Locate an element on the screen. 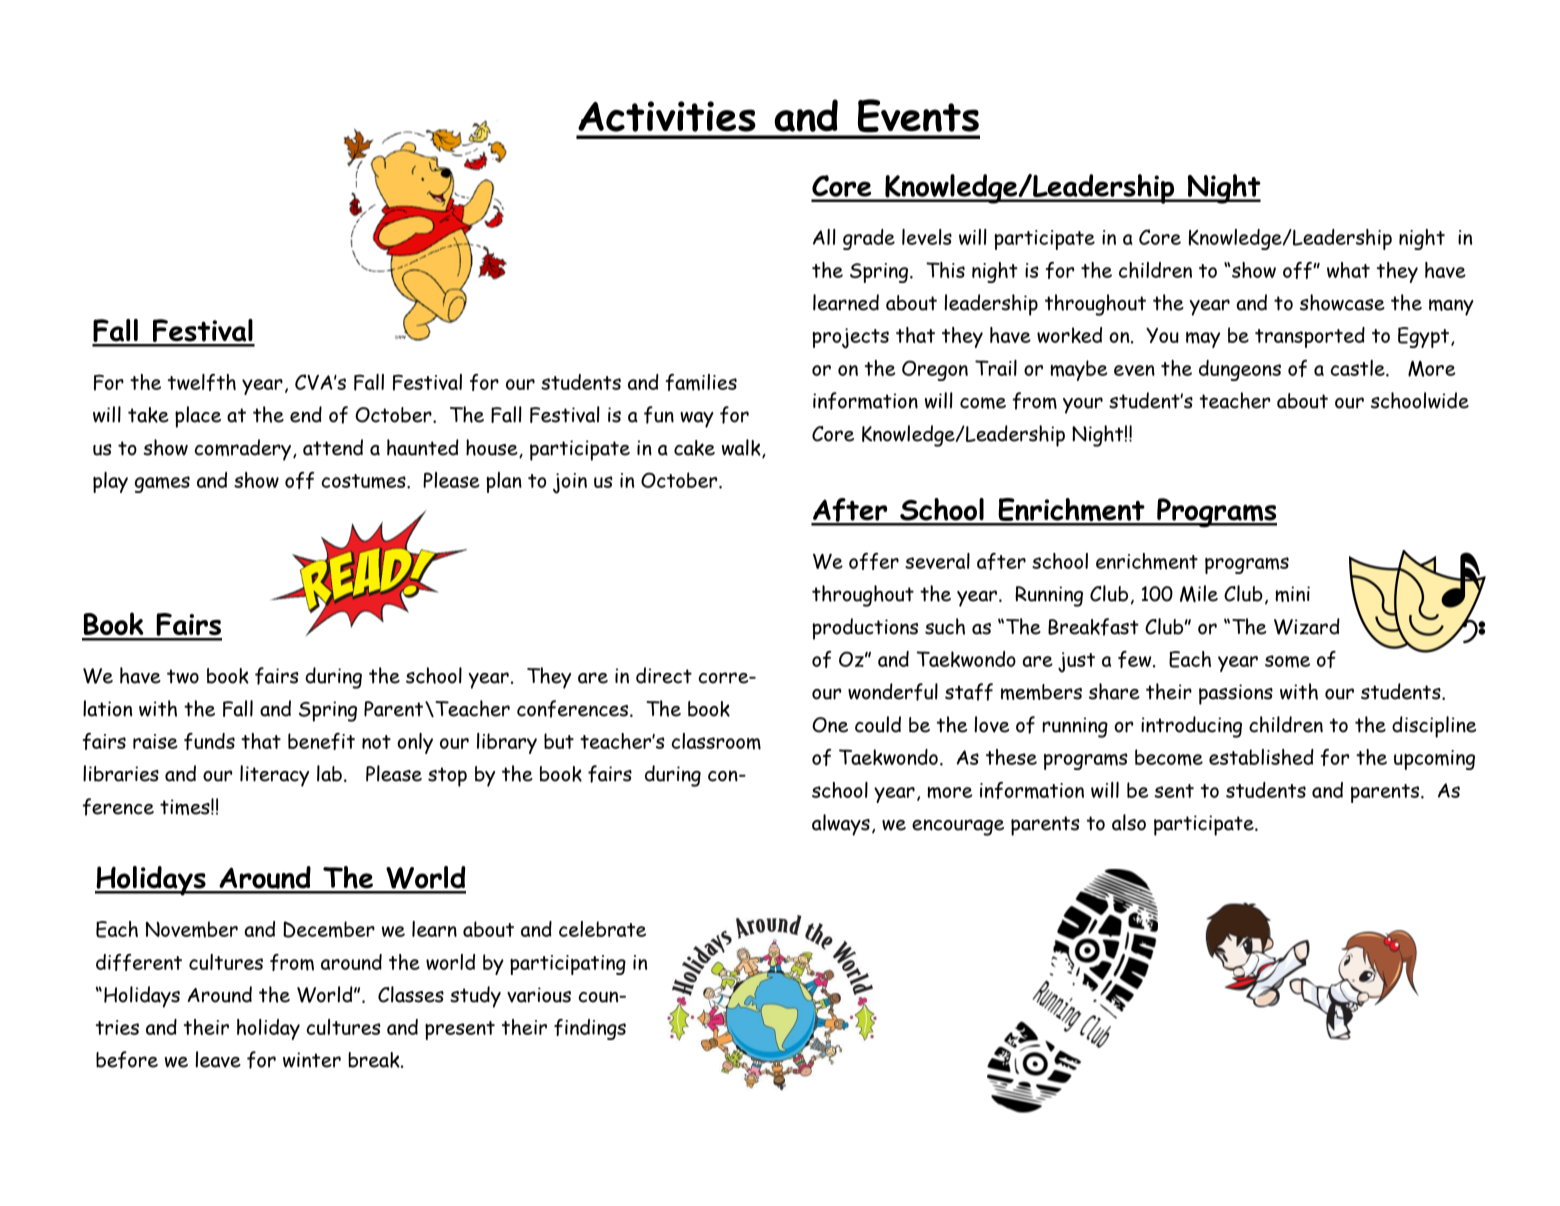  Activities is located at coordinates (667, 116).
